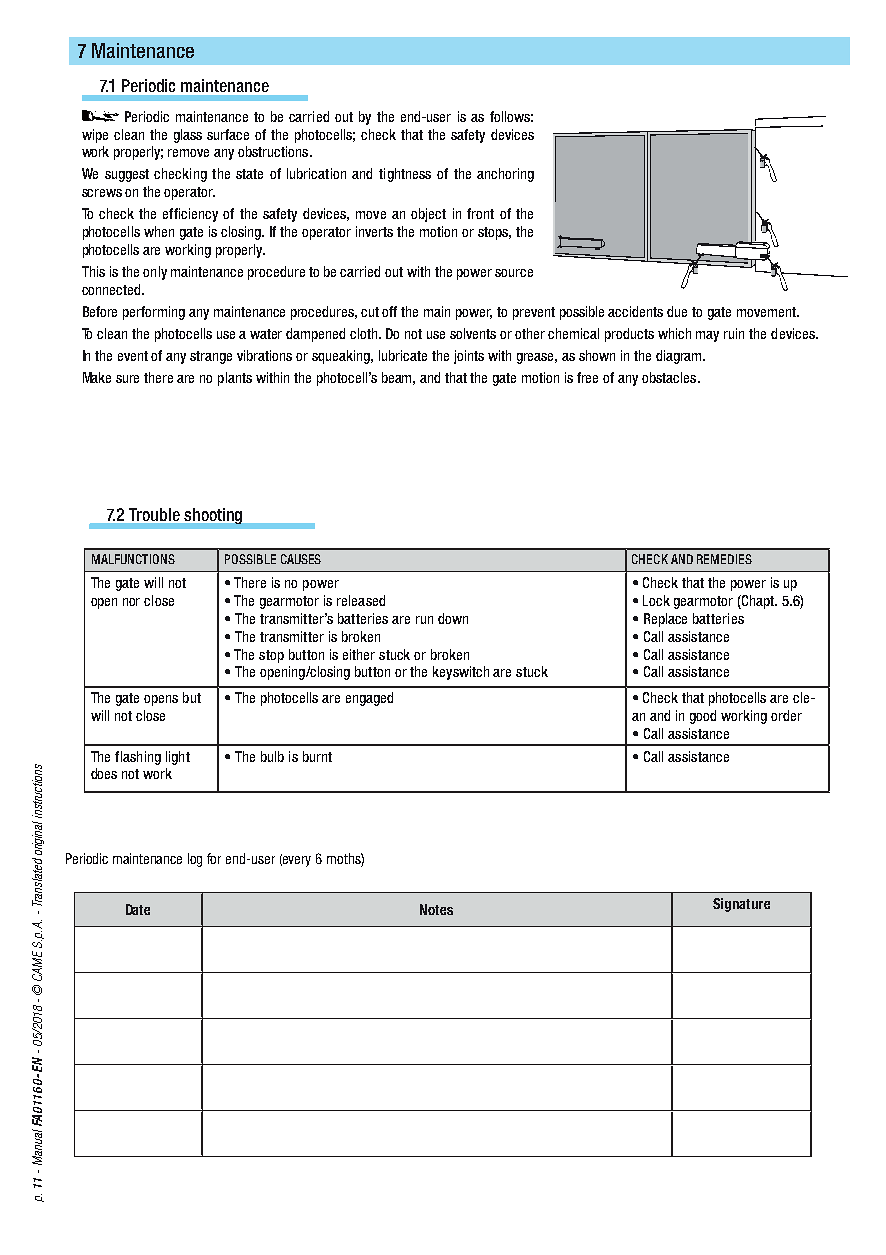 Image resolution: width=886 pixels, height=1255 pixels. What do you see at coordinates (405, 175) in the screenshot?
I see `tightness` at bounding box center [405, 175].
